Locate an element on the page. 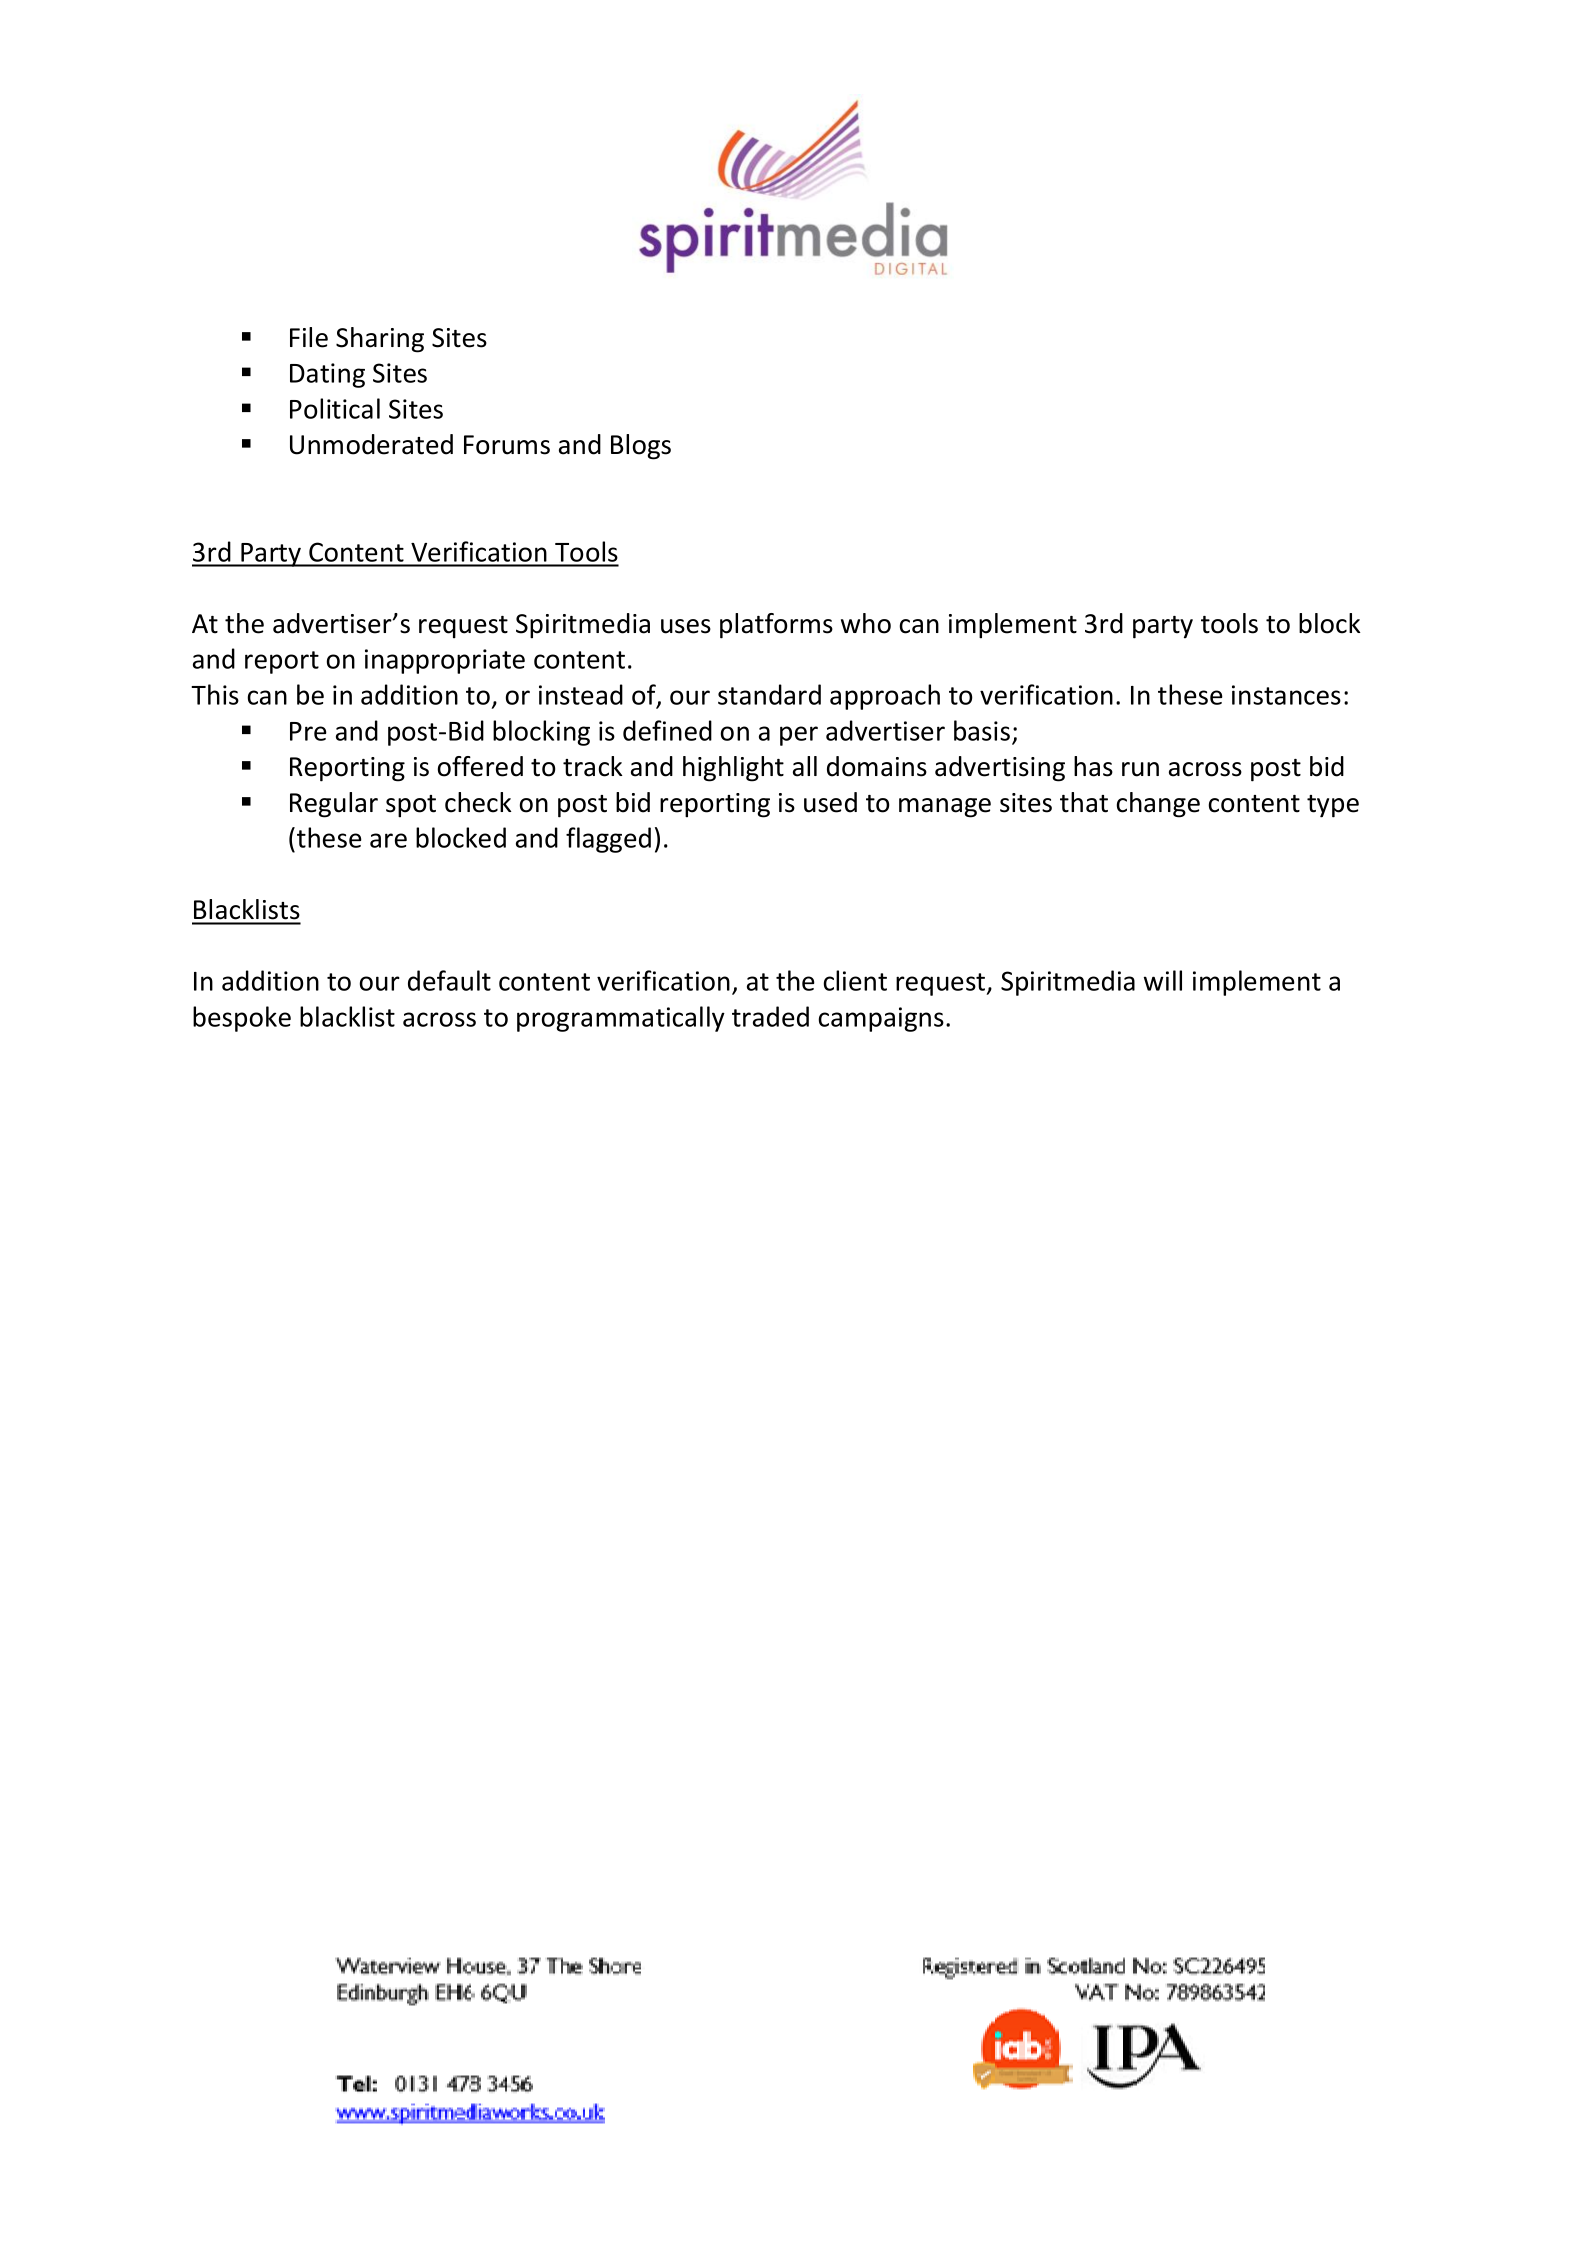  Dating is located at coordinates (327, 375).
